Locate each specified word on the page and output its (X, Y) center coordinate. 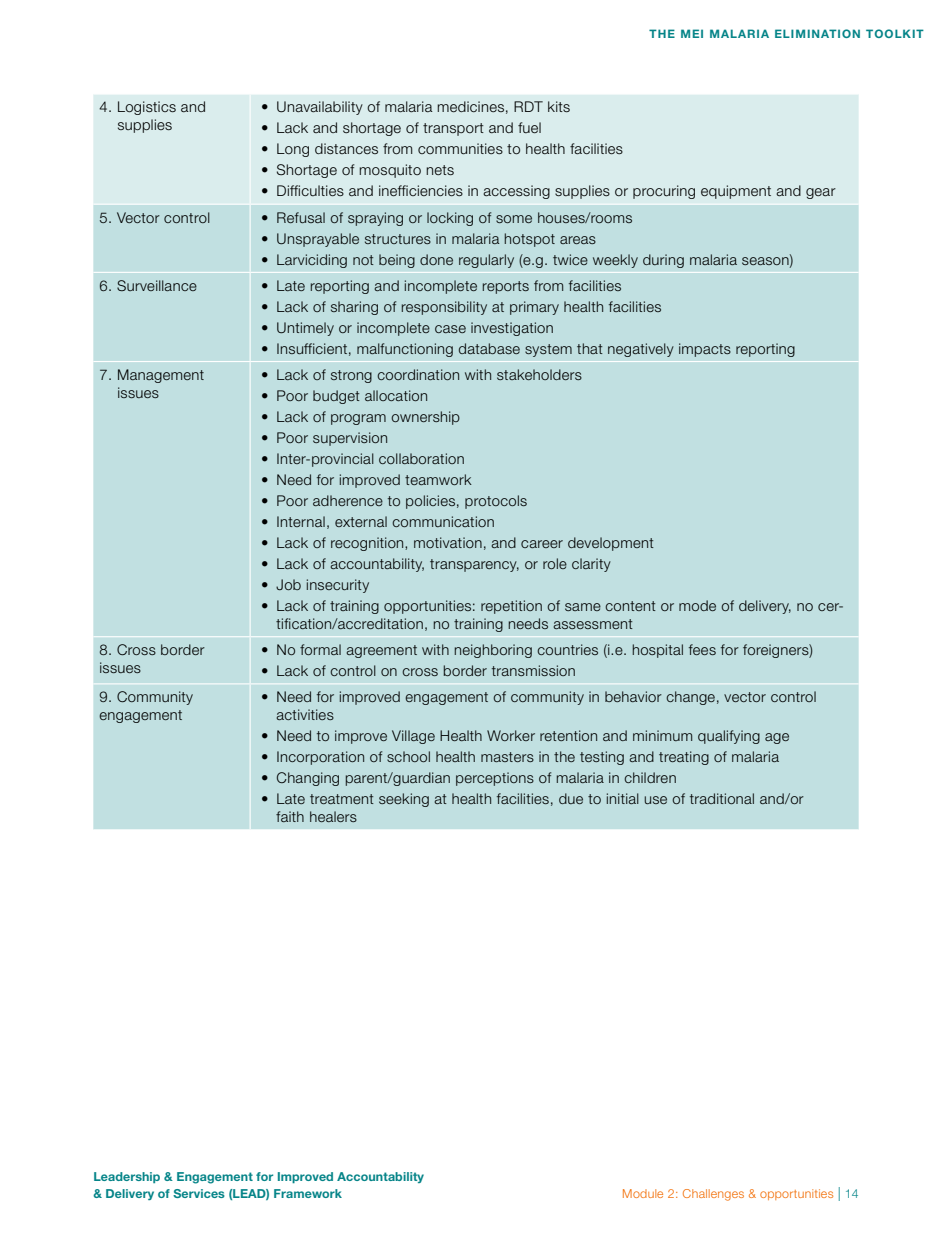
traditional (722, 798)
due (571, 798)
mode (697, 605)
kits (559, 106)
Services (199, 1193)
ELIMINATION (817, 33)
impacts (705, 350)
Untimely (305, 329)
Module (643, 1193)
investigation (512, 329)
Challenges (713, 1195)
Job (288, 584)
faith (290, 816)
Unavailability (320, 108)
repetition (511, 607)
